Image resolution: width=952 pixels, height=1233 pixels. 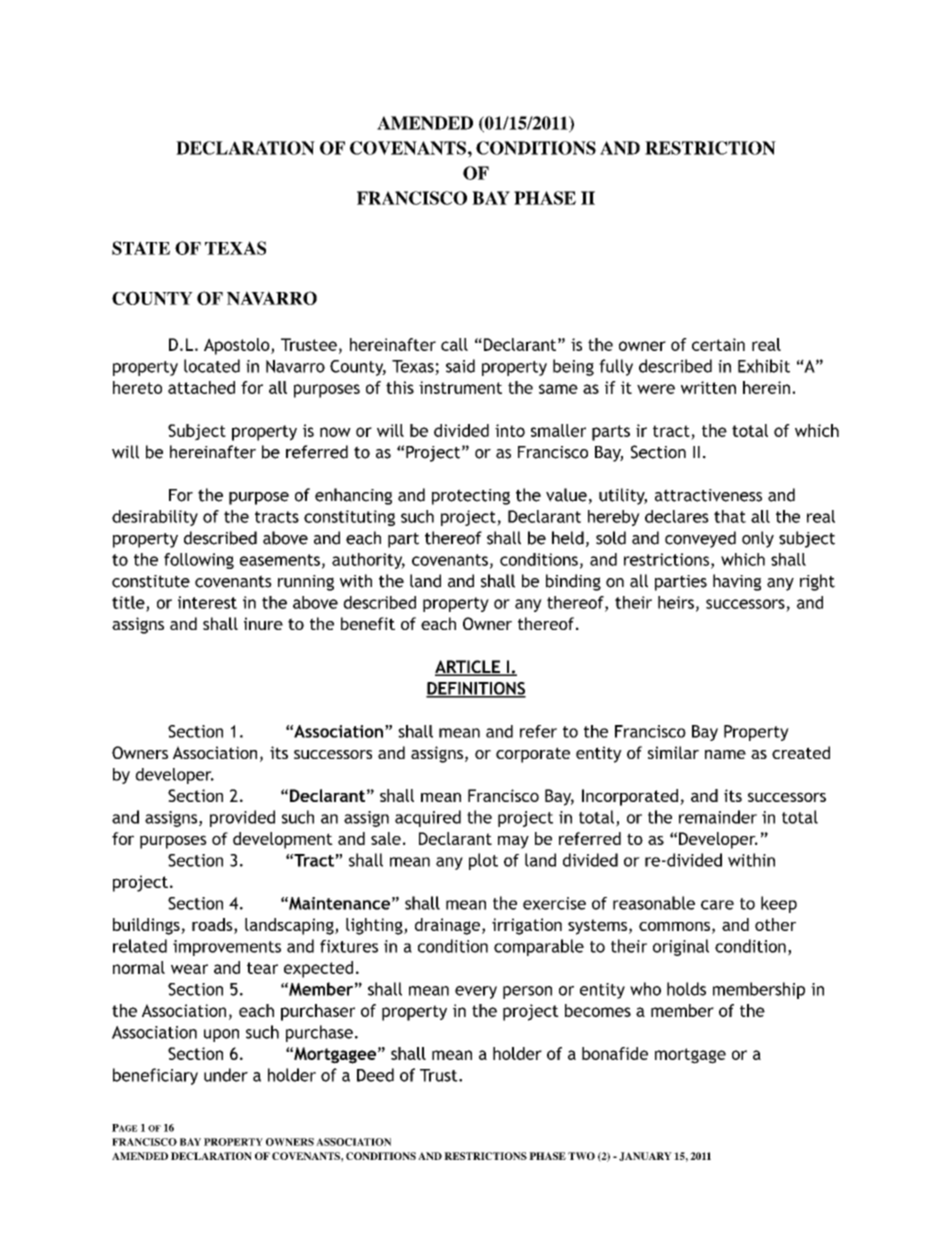 What do you see at coordinates (141, 248) in the screenshot?
I see `STATE` at bounding box center [141, 248].
